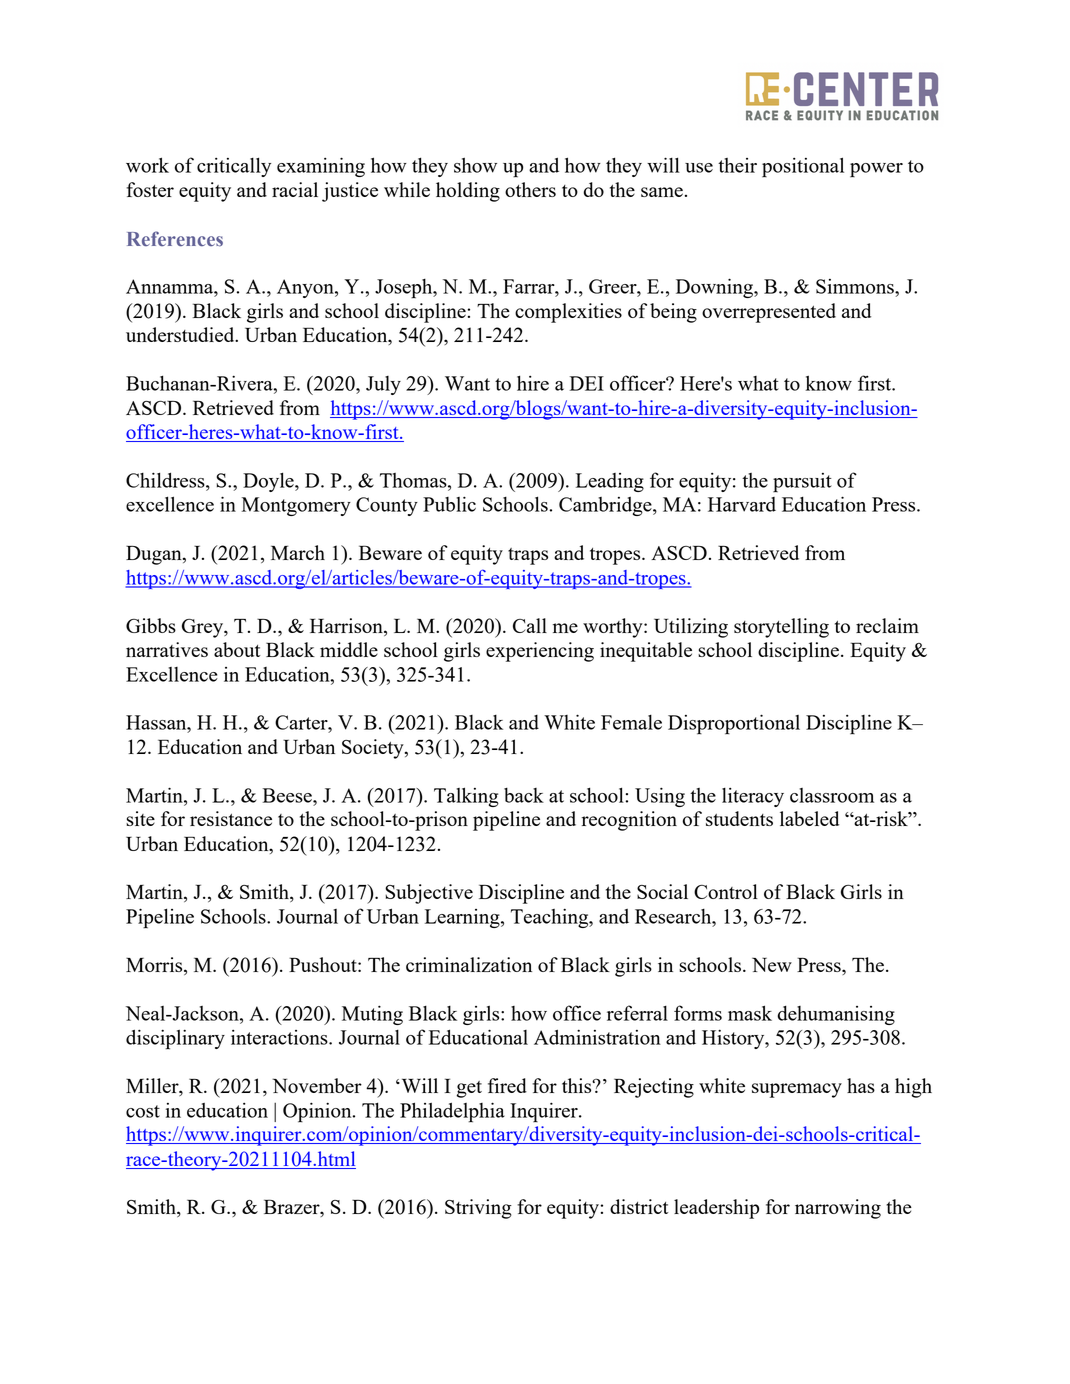  I want to click on storytelling, so click(781, 628).
